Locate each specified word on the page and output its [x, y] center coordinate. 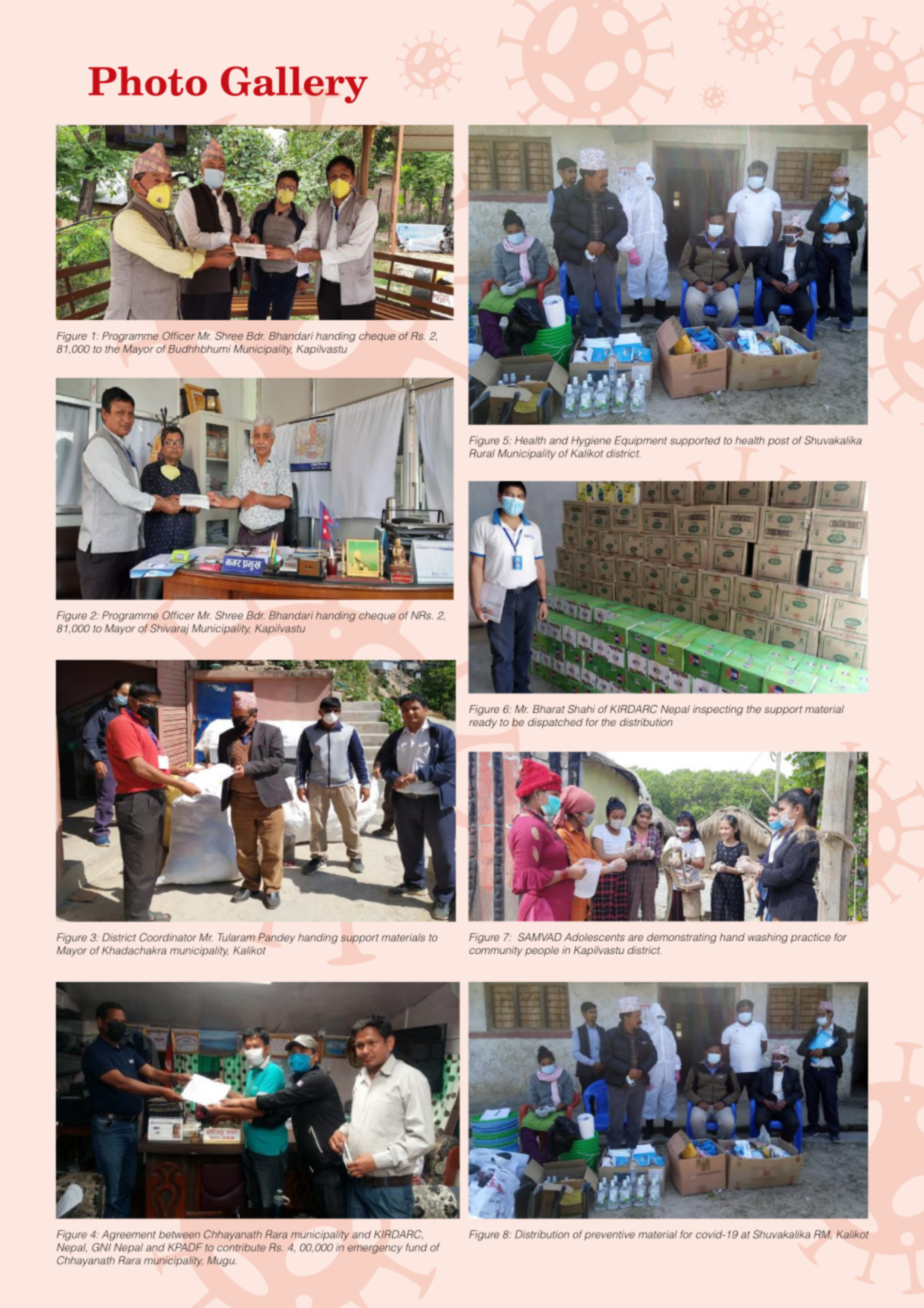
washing [768, 938]
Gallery [294, 85]
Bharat [549, 709]
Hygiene [591, 441]
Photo [147, 81]
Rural [482, 453]
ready [483, 723]
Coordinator [167, 937]
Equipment [641, 441]
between [179, 1235]
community [496, 951]
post [778, 442]
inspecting [718, 710]
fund [416, 1247]
